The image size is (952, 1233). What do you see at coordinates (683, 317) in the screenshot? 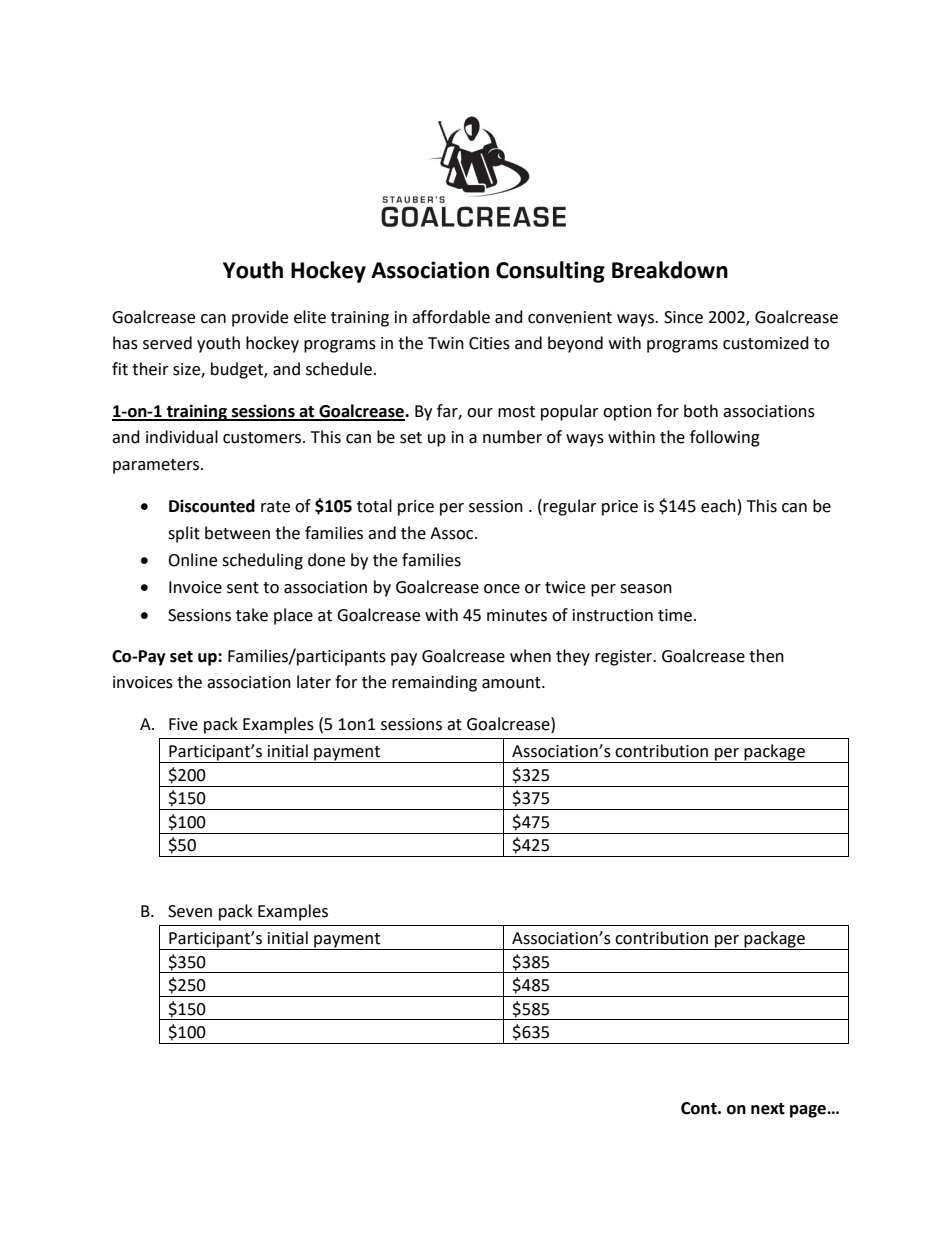
I see `Since` at bounding box center [683, 317].
